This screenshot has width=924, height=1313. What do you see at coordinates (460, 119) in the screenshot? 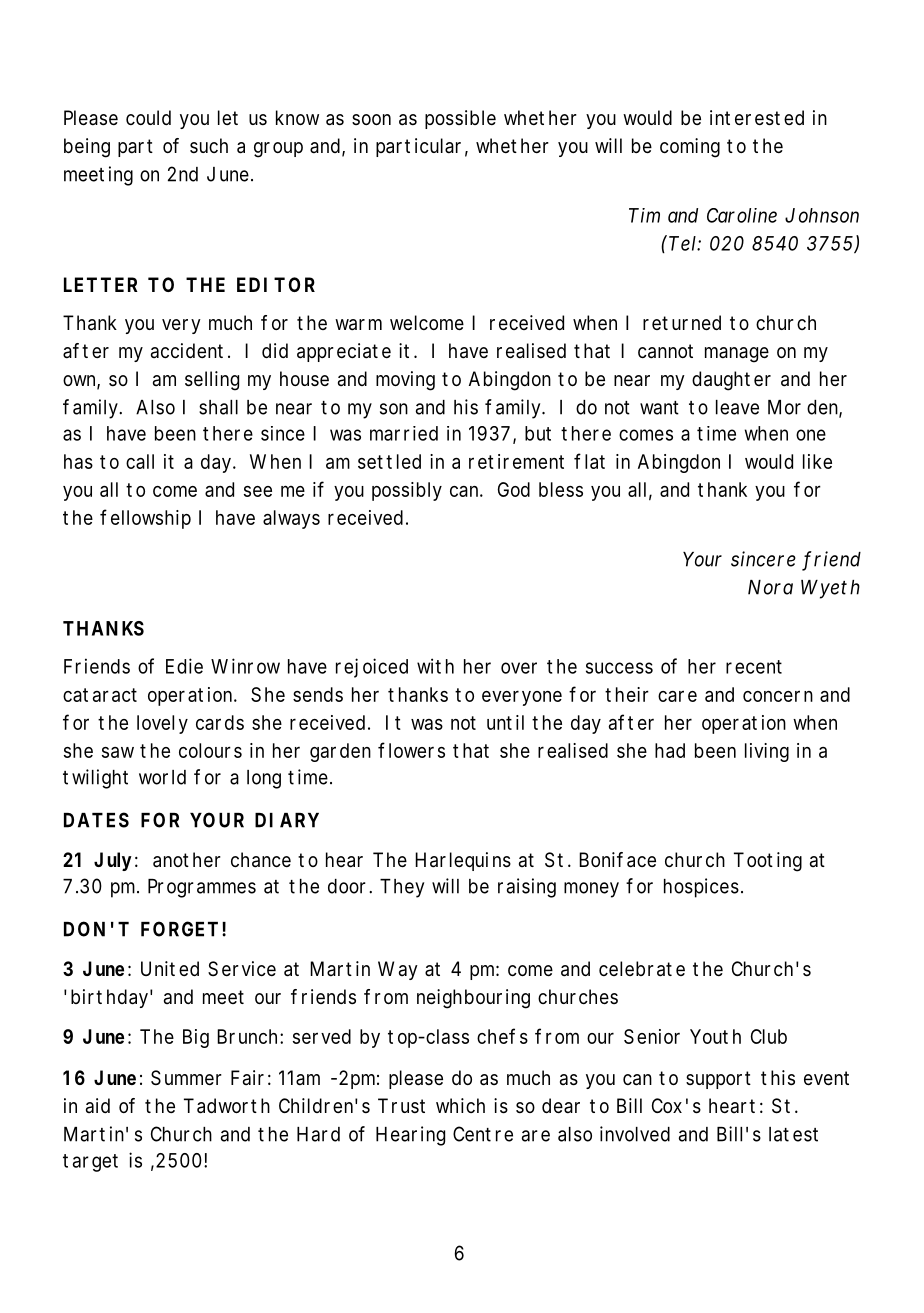
I see `possible` at bounding box center [460, 119].
